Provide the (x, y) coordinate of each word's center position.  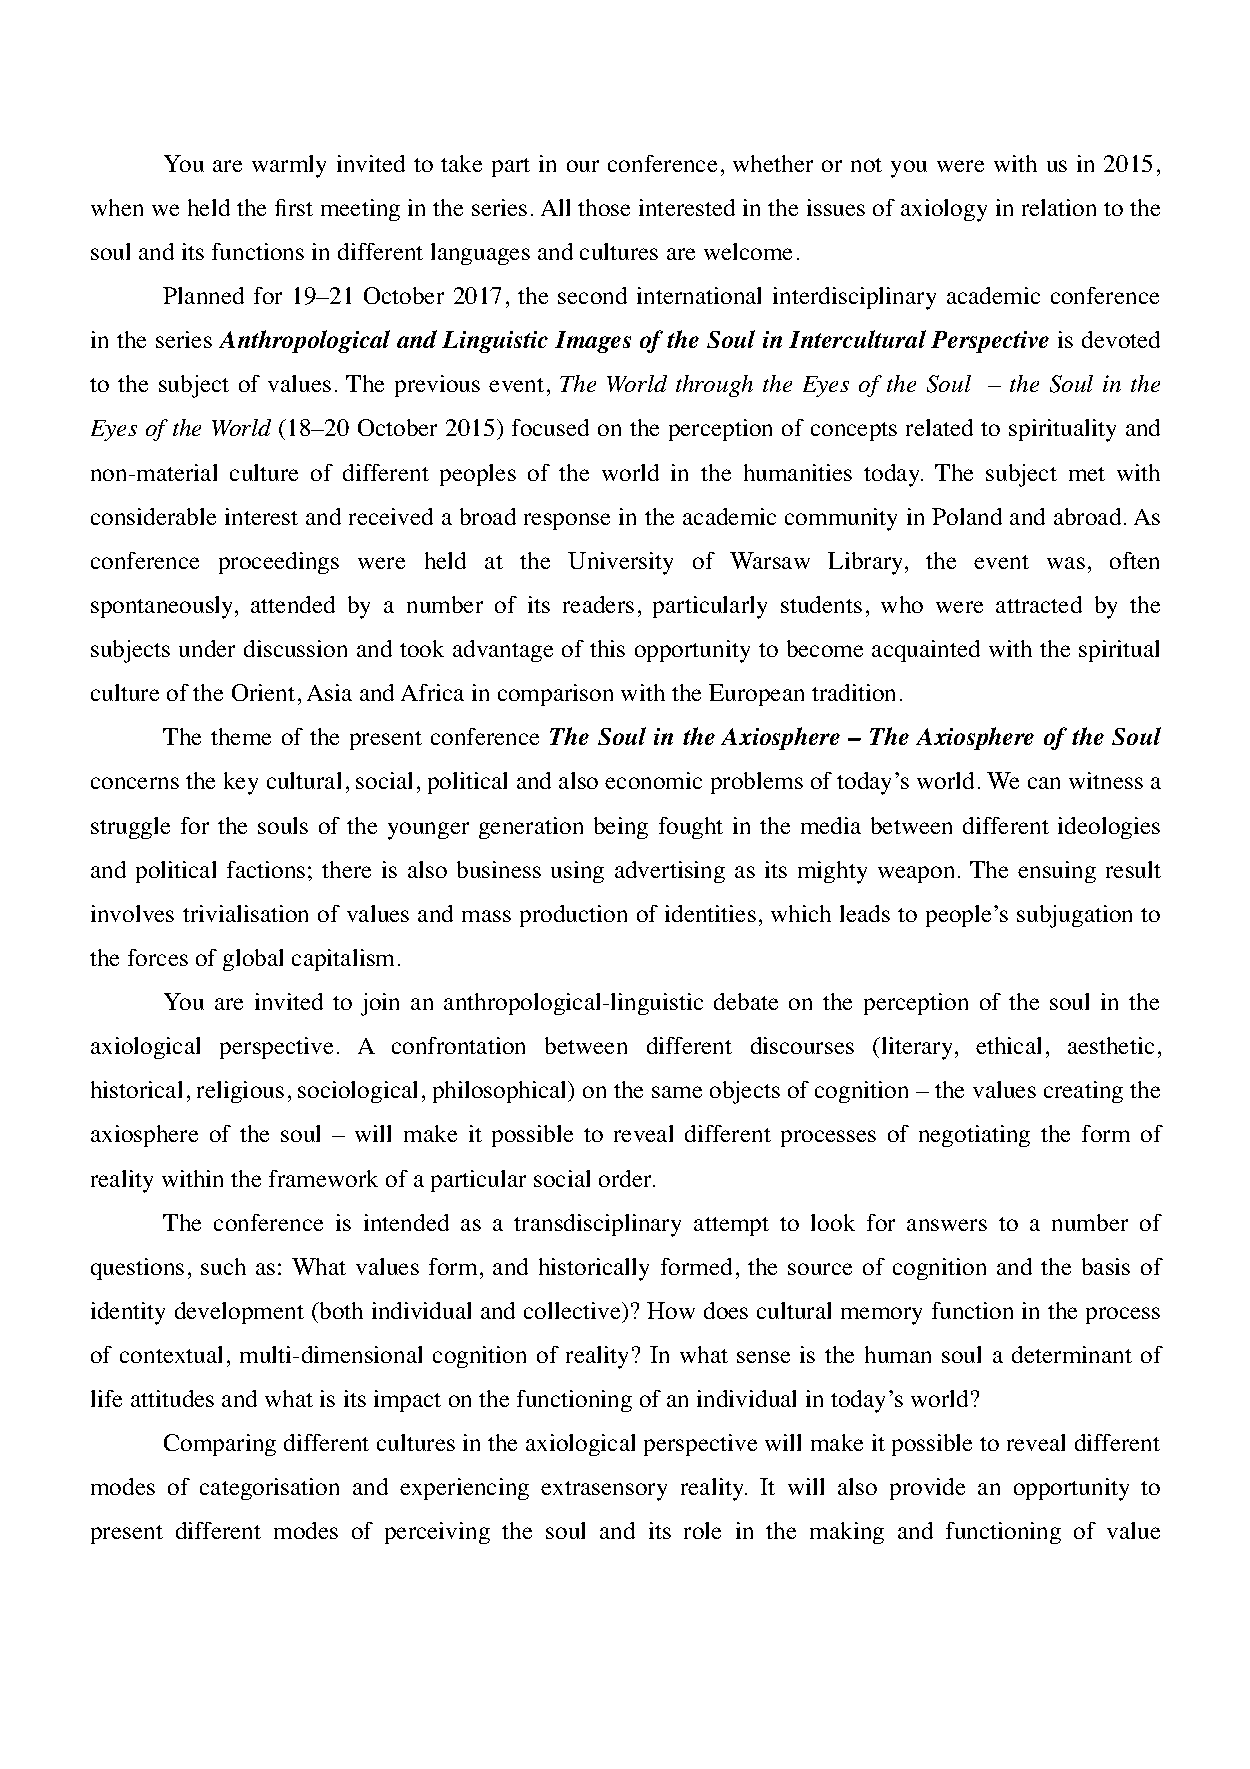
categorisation (269, 1489)
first (294, 207)
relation (1059, 207)
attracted (1039, 604)
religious (240, 1092)
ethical (1008, 1045)
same (677, 1092)
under (207, 648)
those (604, 207)
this (607, 648)
